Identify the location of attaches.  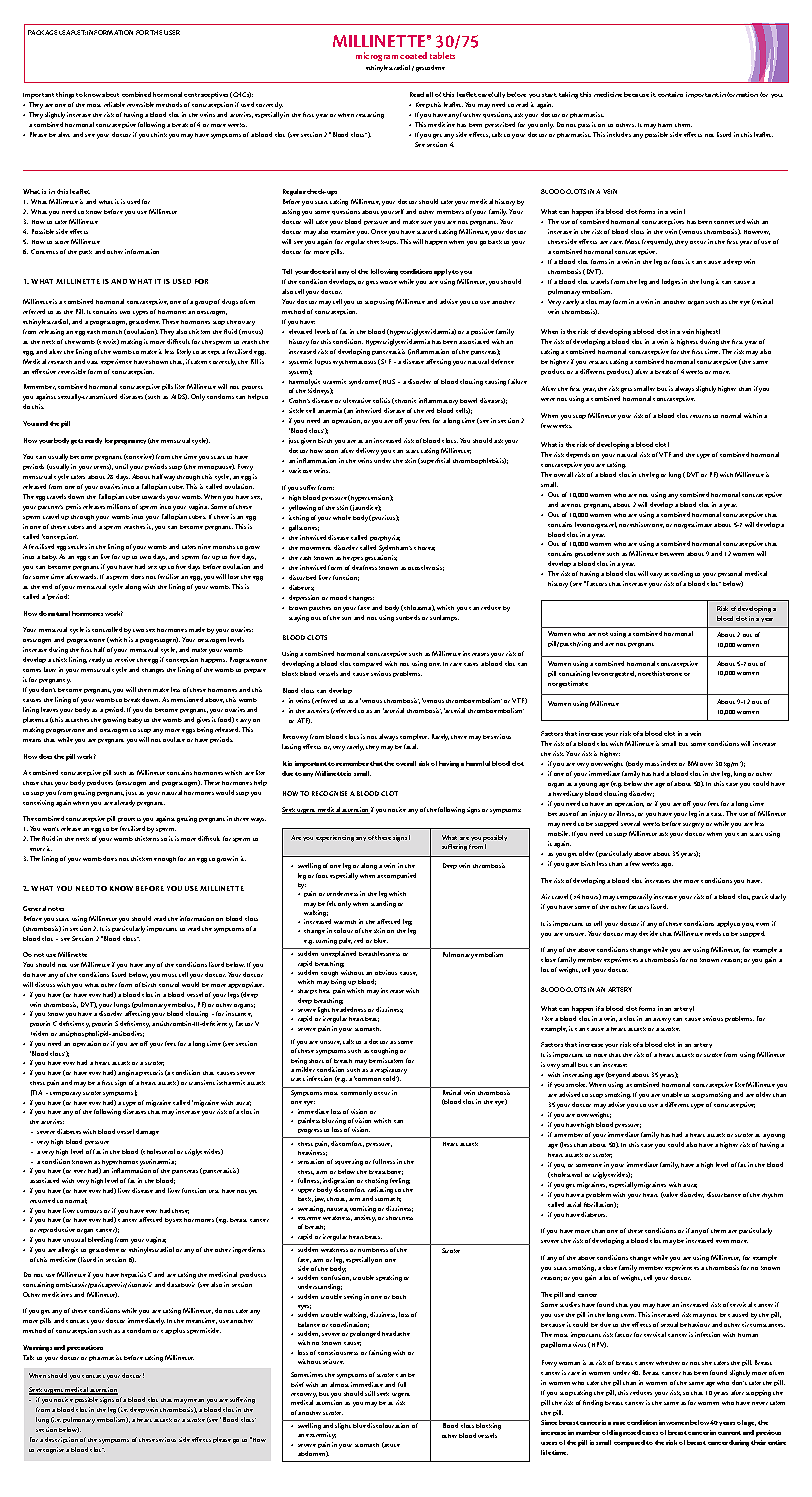
(77, 720).
